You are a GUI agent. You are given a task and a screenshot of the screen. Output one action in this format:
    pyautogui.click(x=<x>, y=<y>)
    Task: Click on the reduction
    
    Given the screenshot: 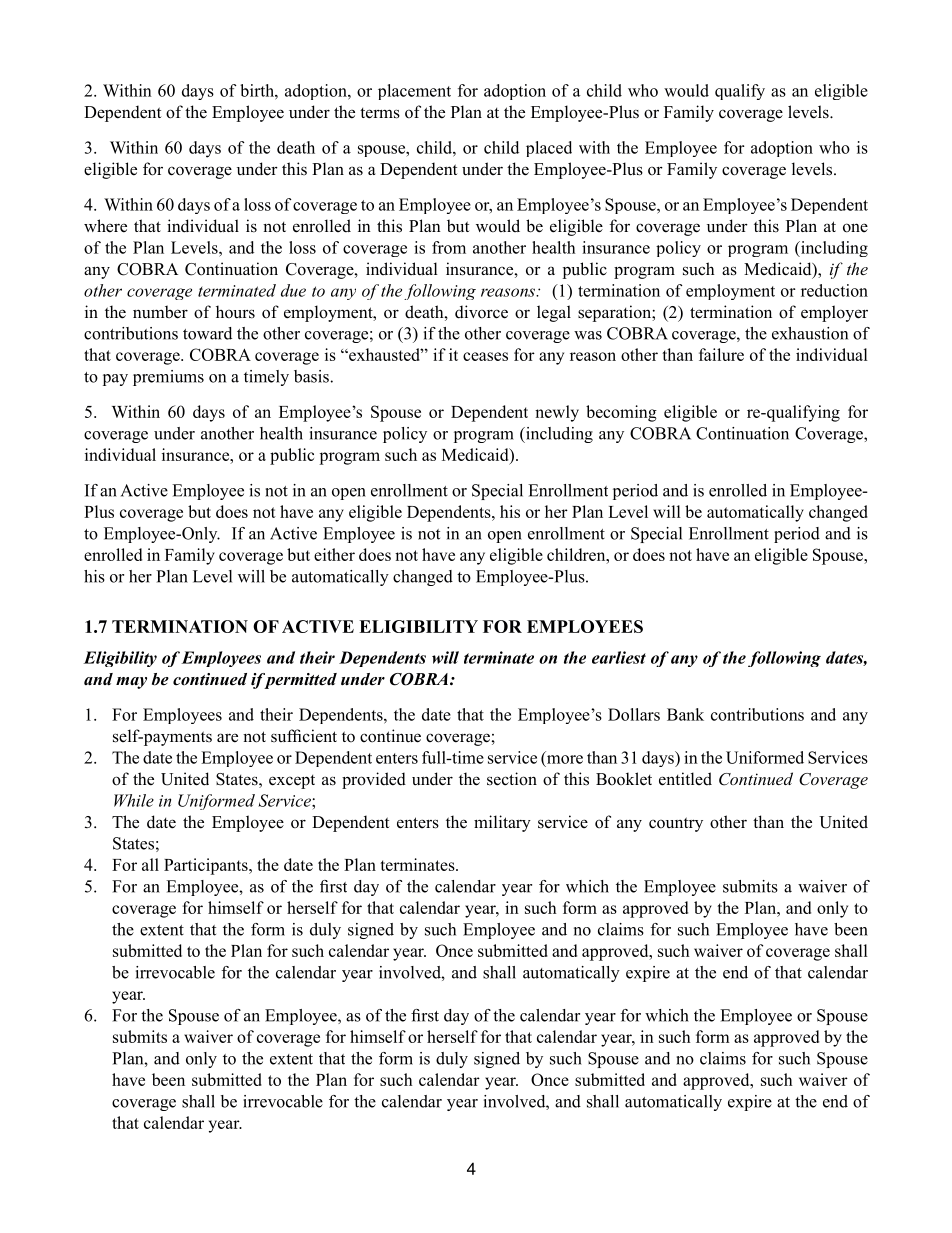 What is the action you would take?
    pyautogui.click(x=834, y=290)
